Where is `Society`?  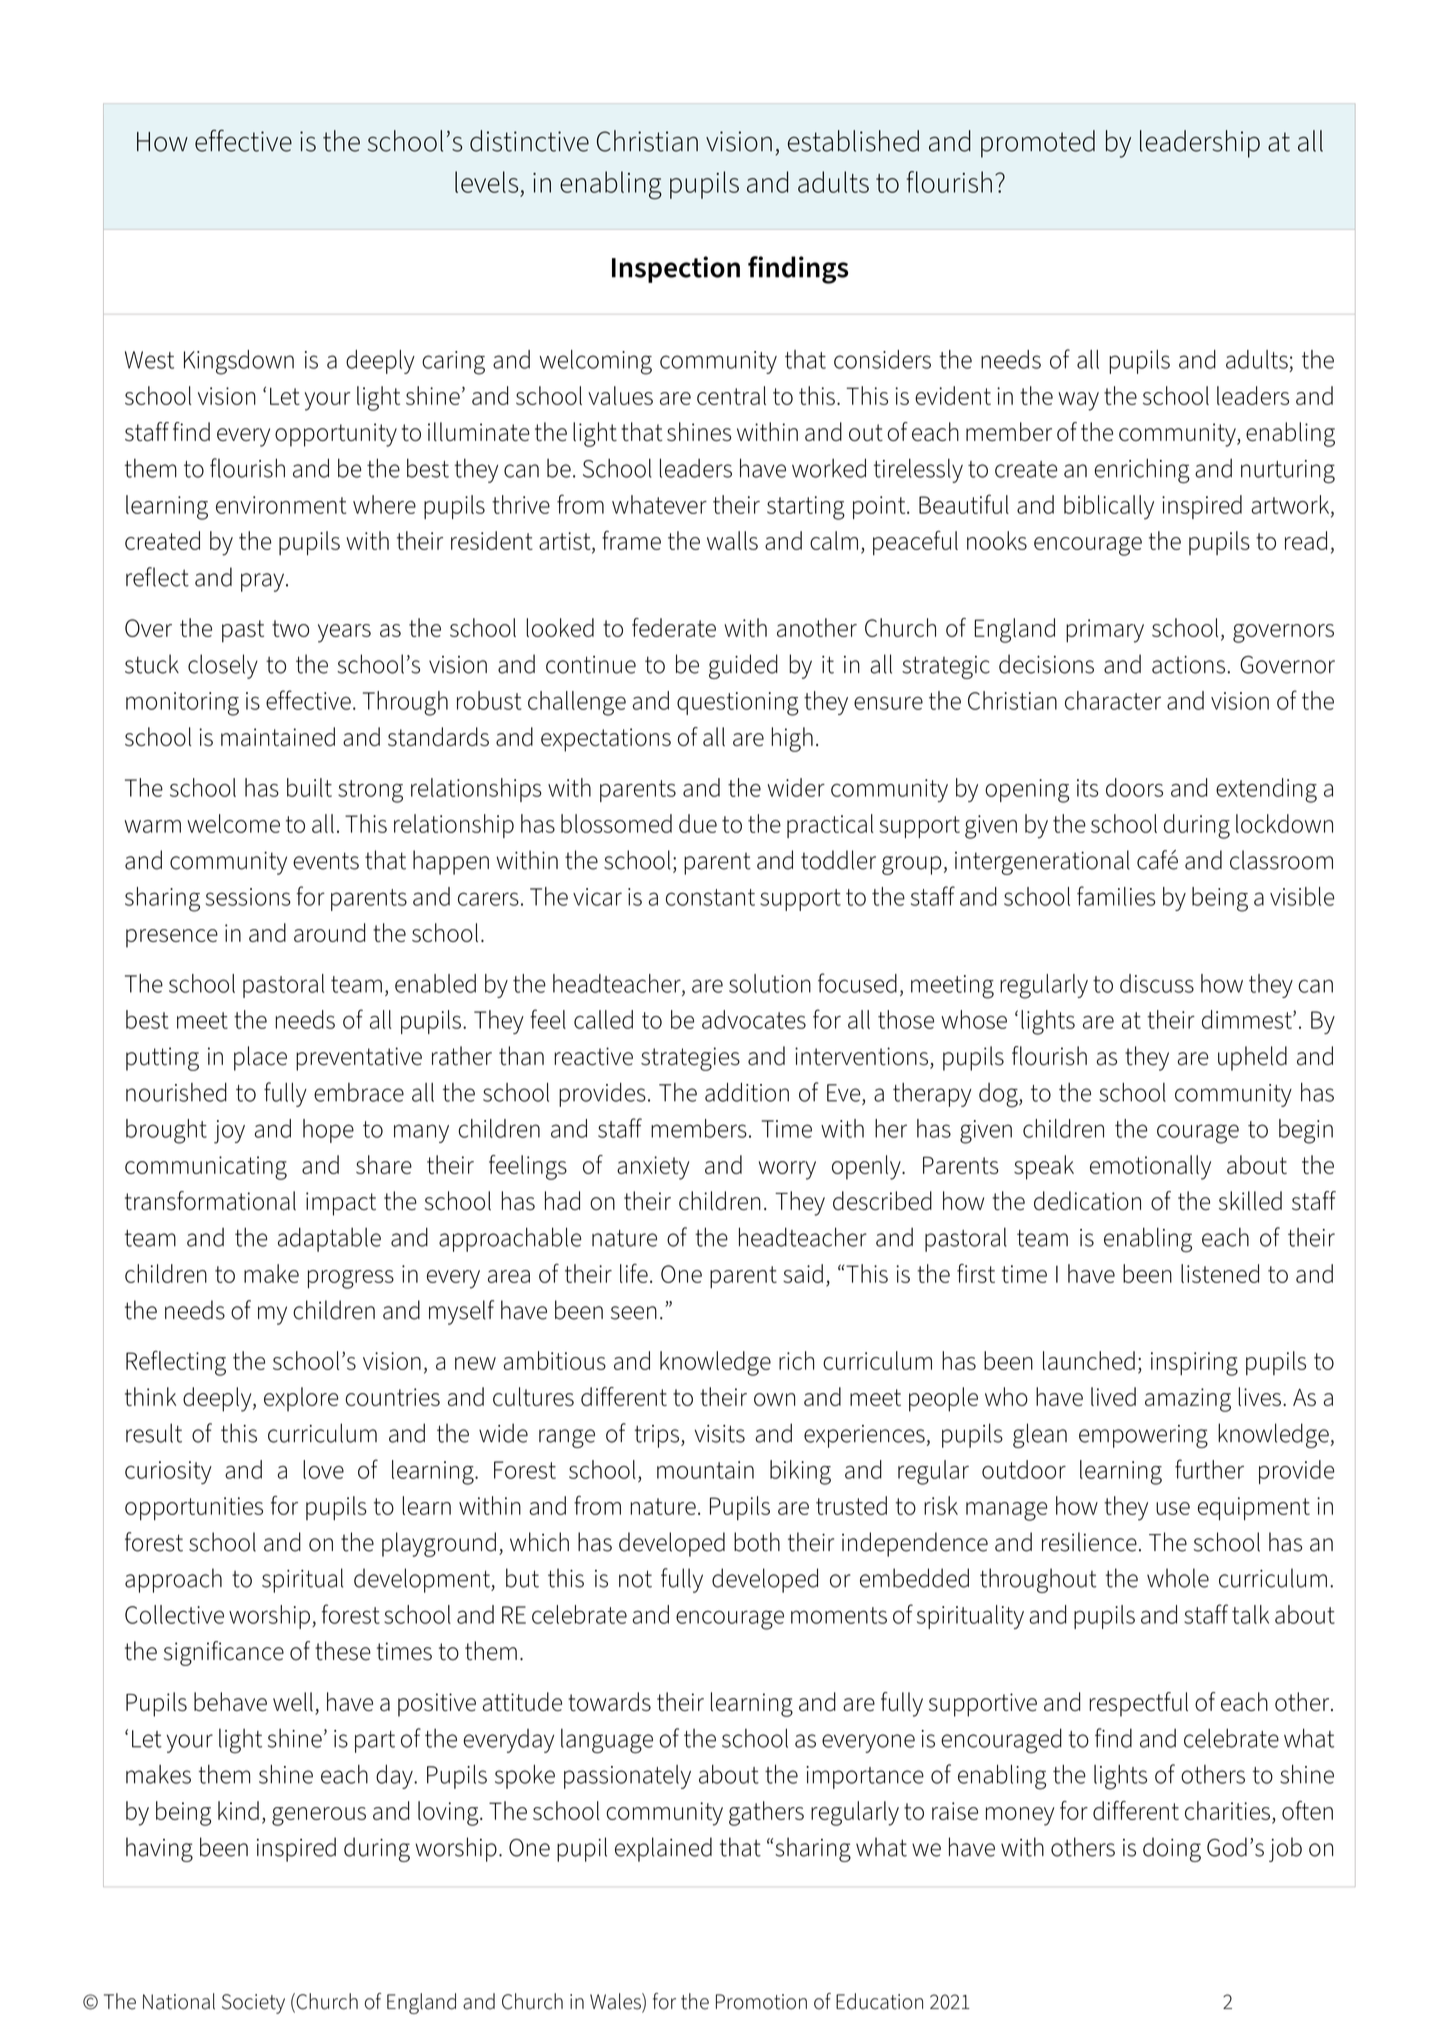
Society is located at coordinates (253, 2004).
